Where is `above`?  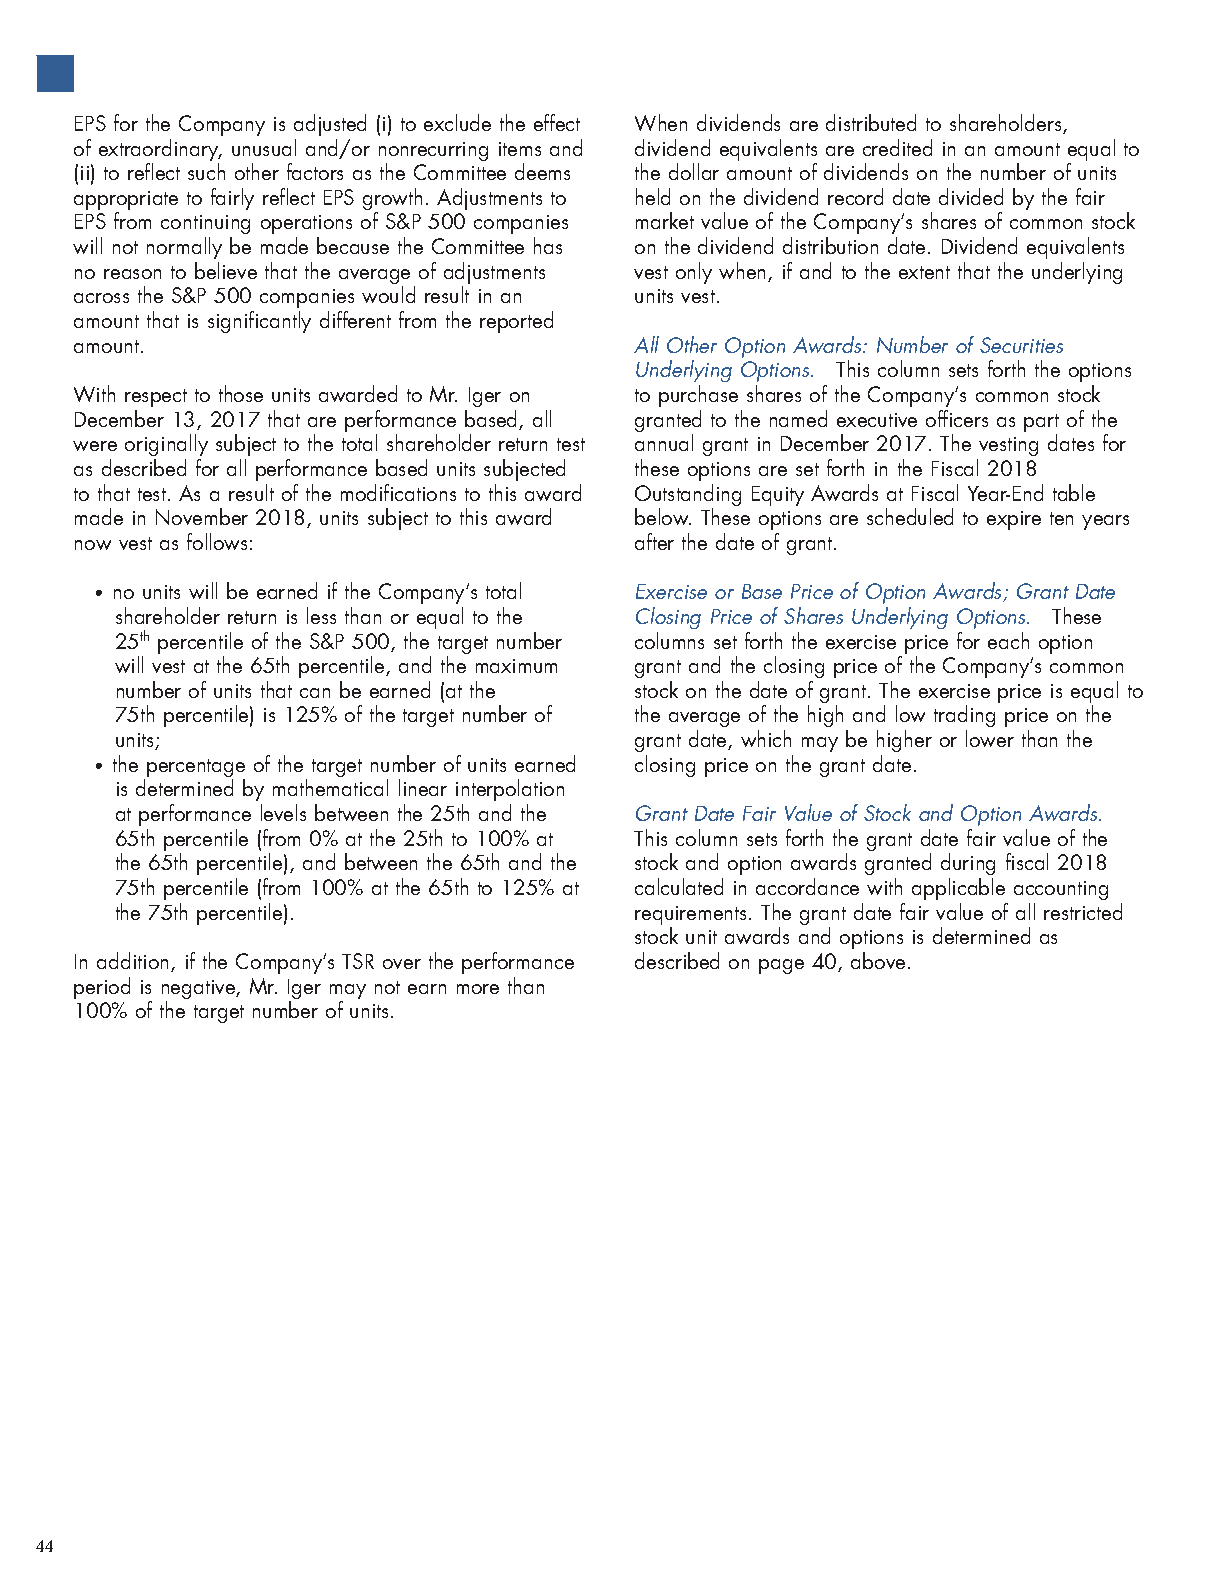 above is located at coordinates (878, 960).
